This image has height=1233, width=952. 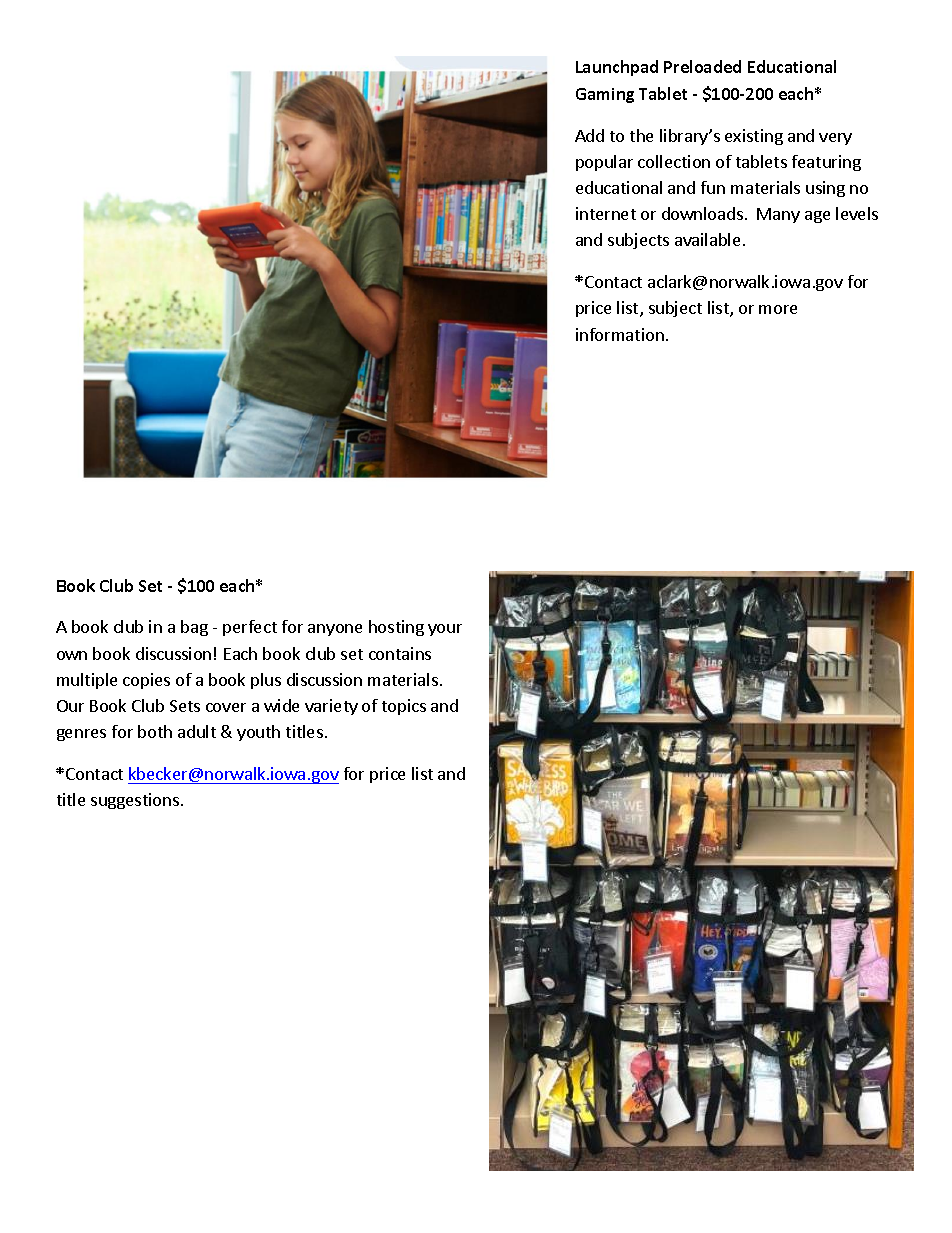 What do you see at coordinates (400, 653) in the image?
I see `contains` at bounding box center [400, 653].
